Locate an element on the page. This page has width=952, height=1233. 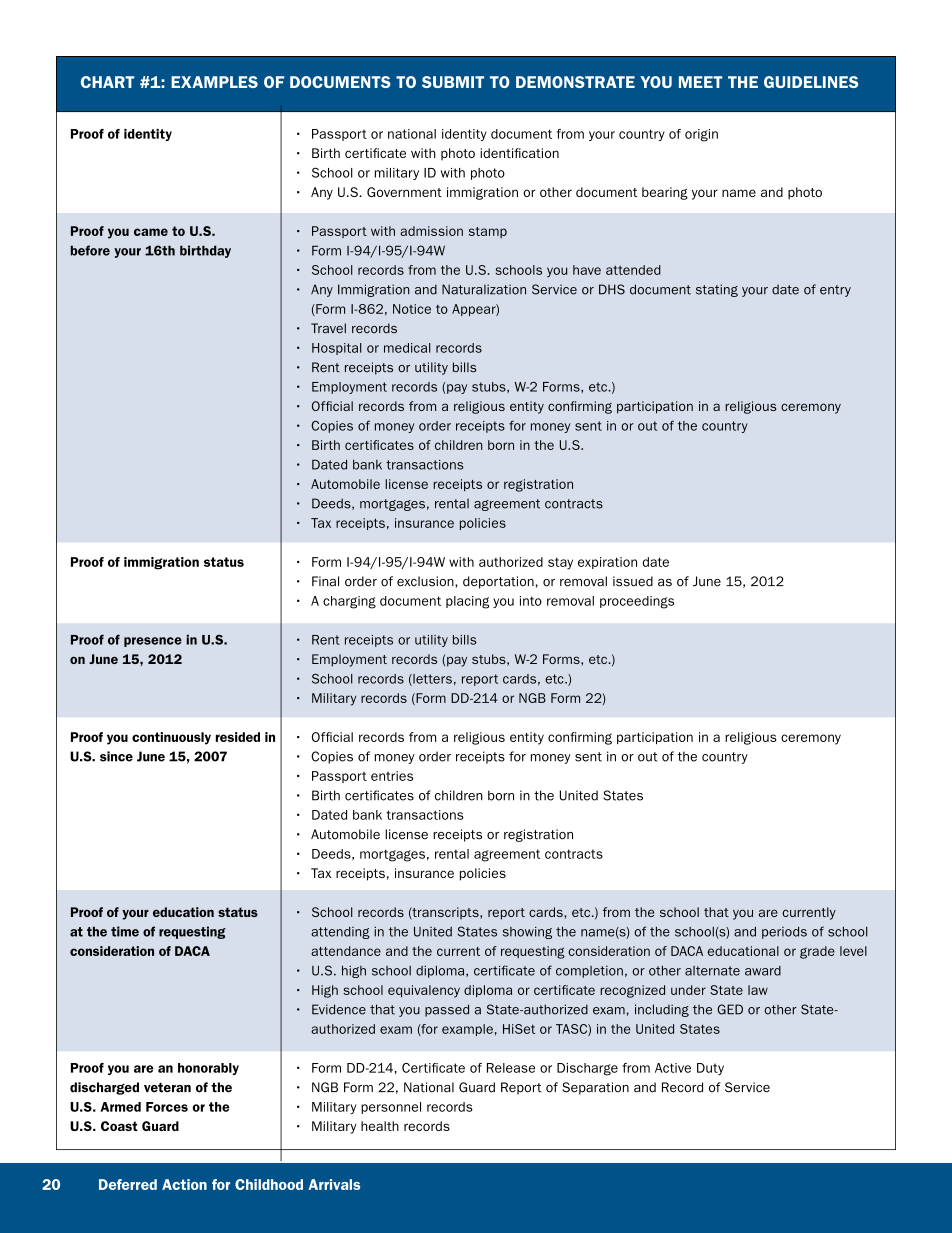
origin is located at coordinates (701, 135).
